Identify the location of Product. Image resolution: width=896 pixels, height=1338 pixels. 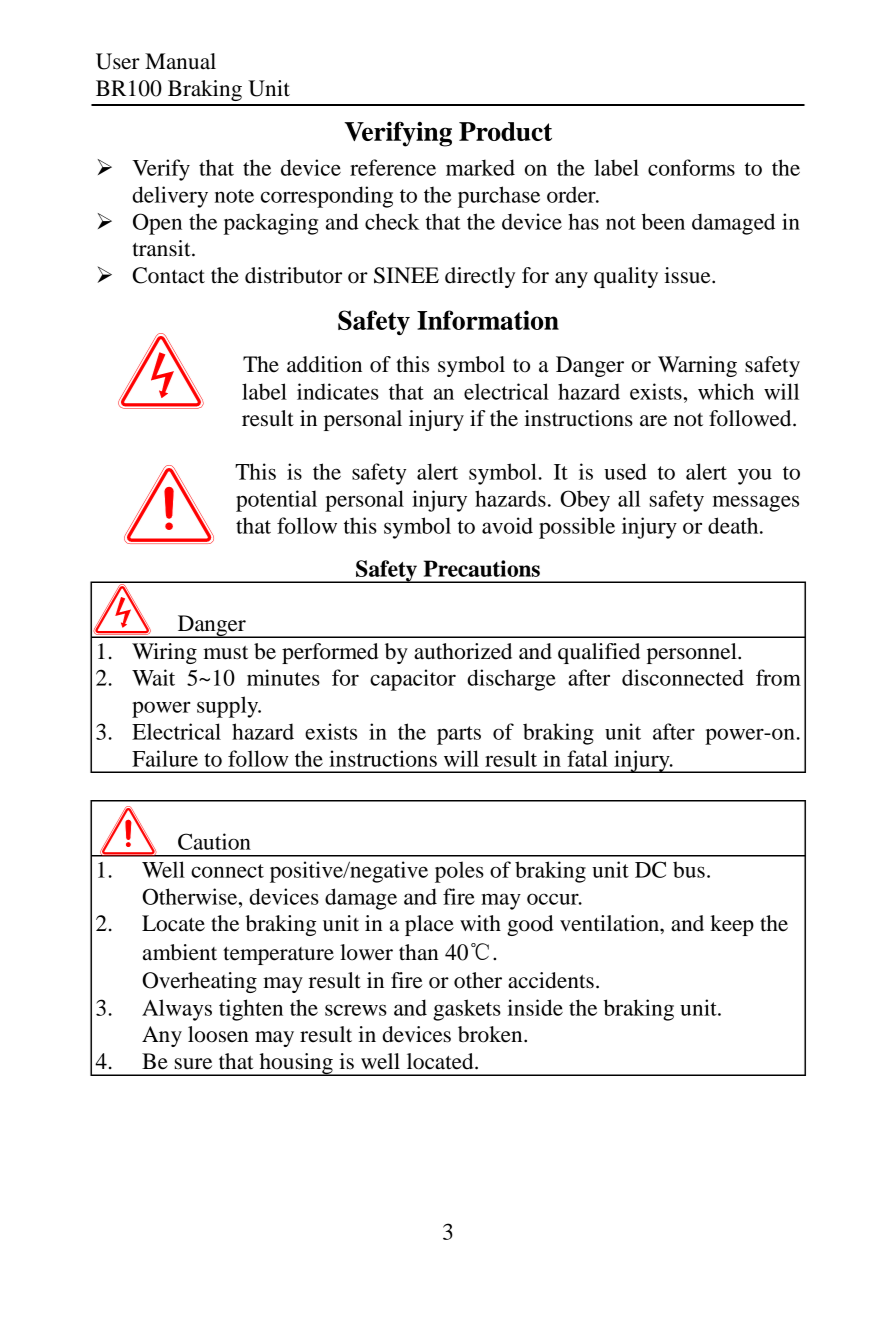
(505, 131).
